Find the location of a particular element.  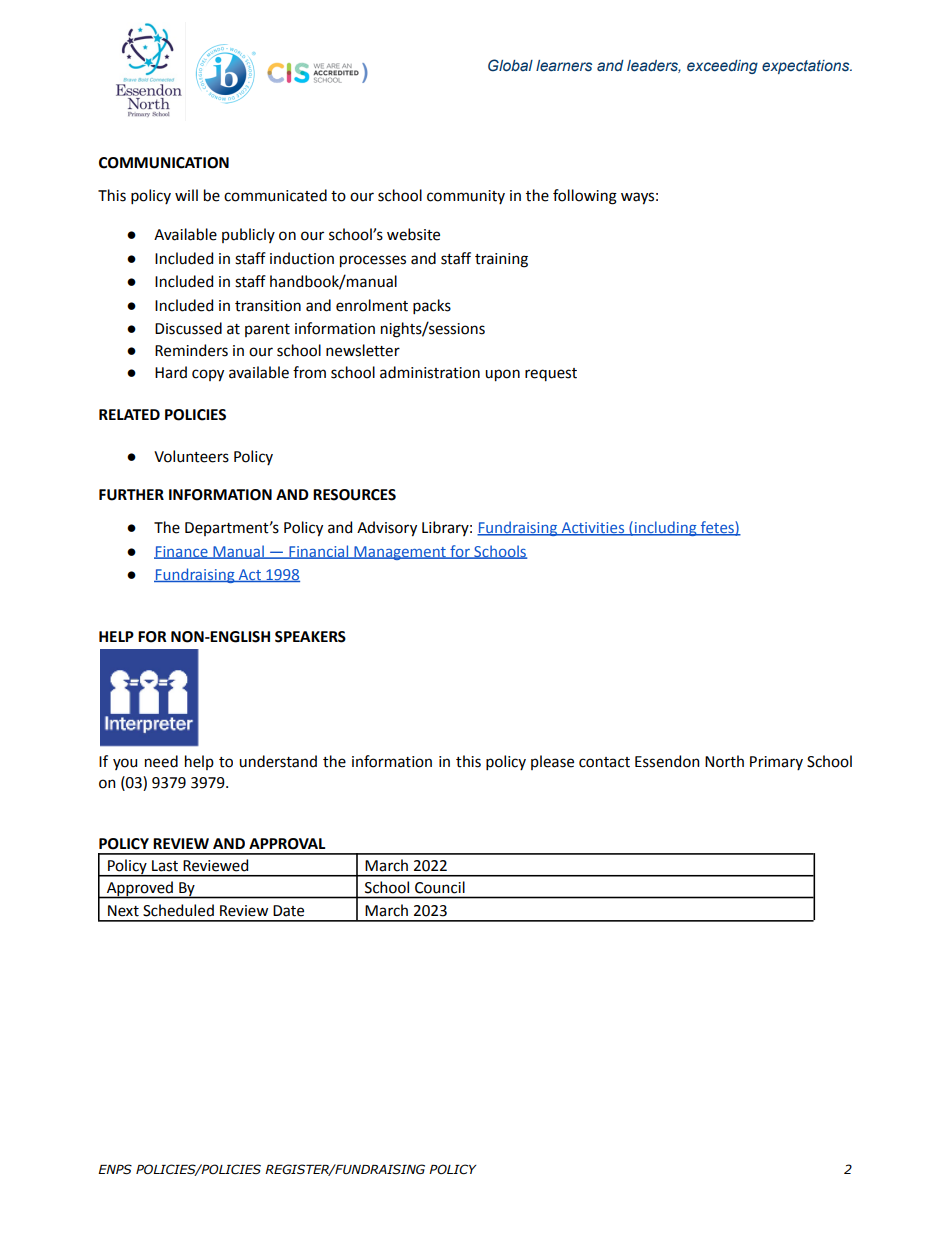

Global is located at coordinates (510, 65).
